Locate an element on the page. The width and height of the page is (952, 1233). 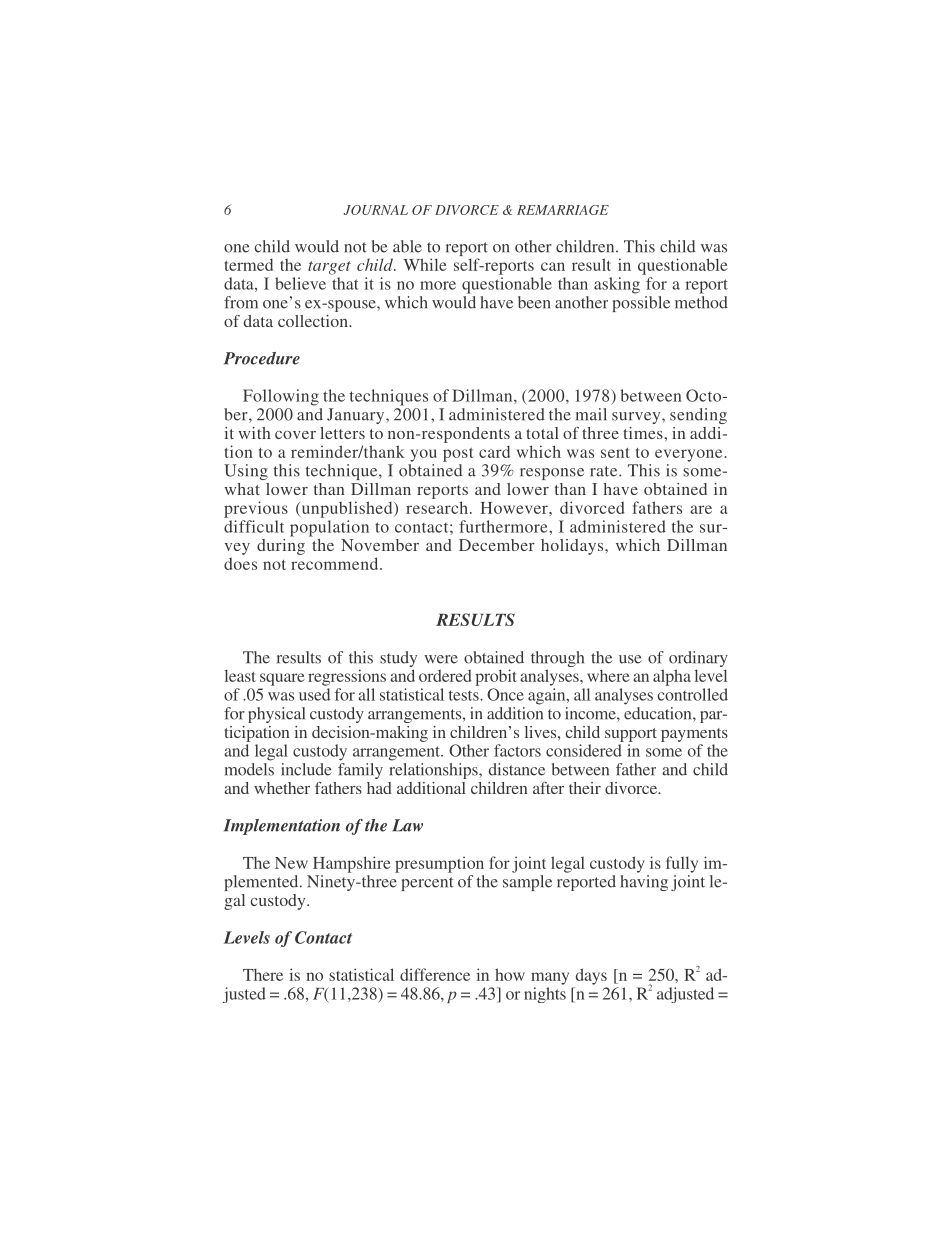
Using is located at coordinates (246, 472).
